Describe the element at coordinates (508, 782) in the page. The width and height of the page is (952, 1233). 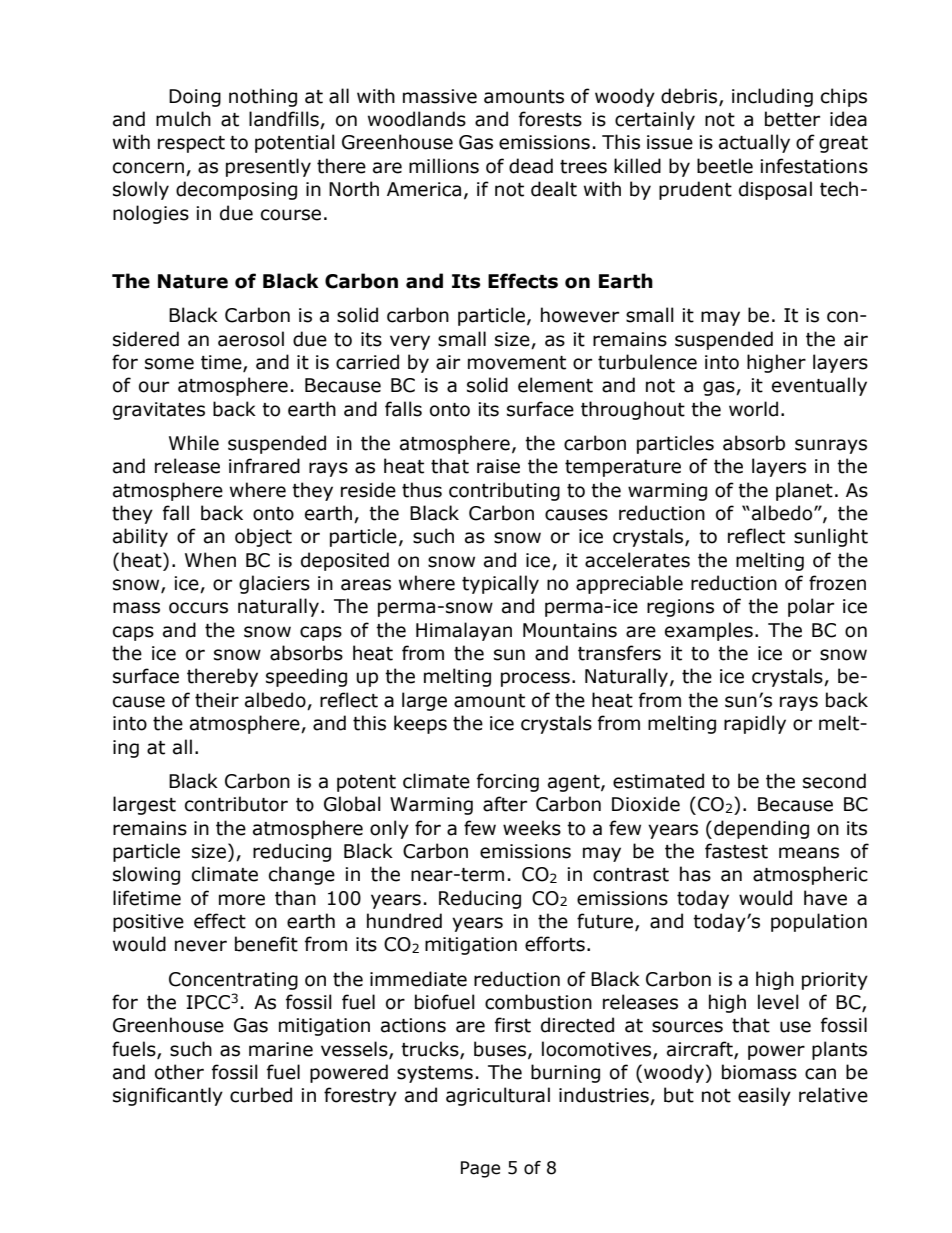
I see `forcing` at that location.
